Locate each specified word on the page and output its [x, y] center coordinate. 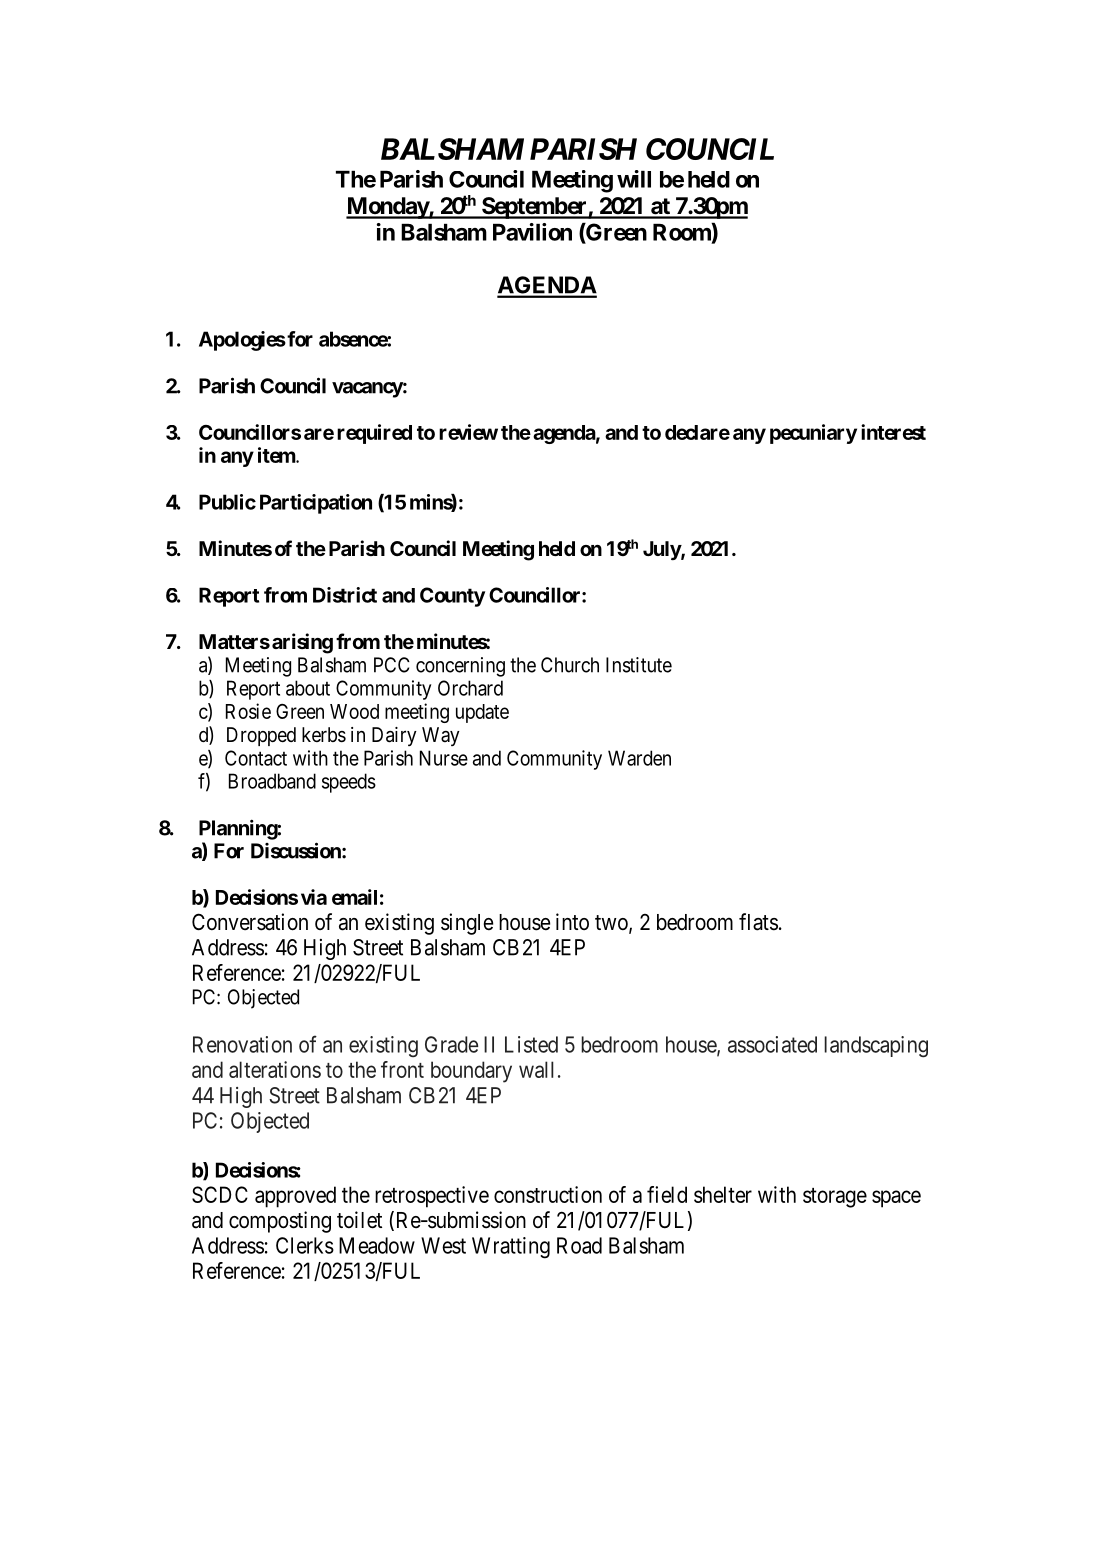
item [277, 455]
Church [570, 665]
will [634, 179]
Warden [639, 758]
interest [893, 432]
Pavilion [532, 232]
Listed [531, 1044]
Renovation [242, 1044]
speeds [349, 783]
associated [772, 1044]
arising [302, 643]
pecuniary [813, 434]
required [374, 434]
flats [758, 922]
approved [295, 1197]
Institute [639, 665]
